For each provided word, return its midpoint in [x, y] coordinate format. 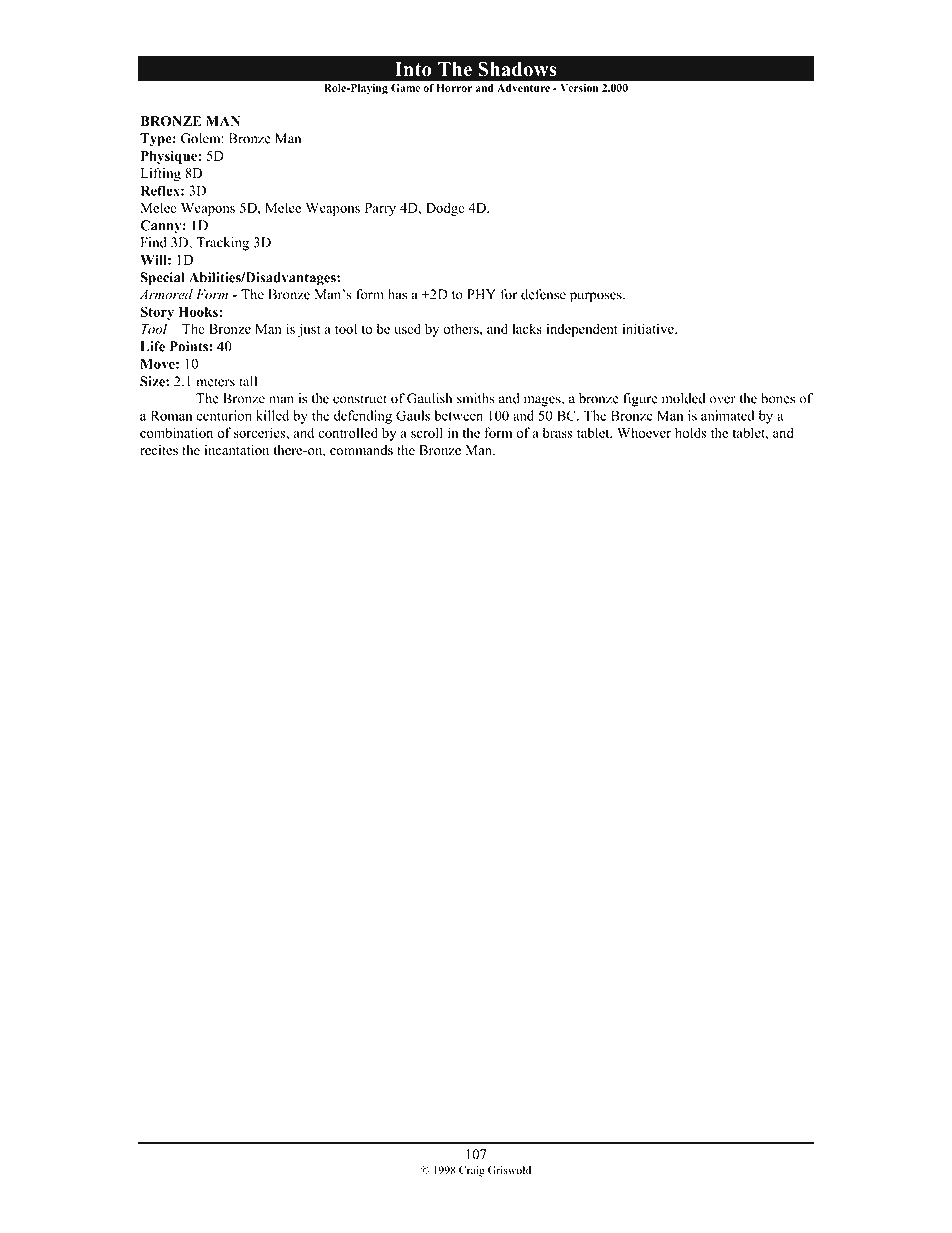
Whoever [644, 432]
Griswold [509, 1170]
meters [215, 382]
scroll [427, 432]
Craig [472, 1171]
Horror [454, 88]
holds [691, 432]
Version [579, 88]
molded [683, 398]
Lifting [161, 174]
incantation [237, 450]
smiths [476, 398]
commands [361, 450]
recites [159, 450]
